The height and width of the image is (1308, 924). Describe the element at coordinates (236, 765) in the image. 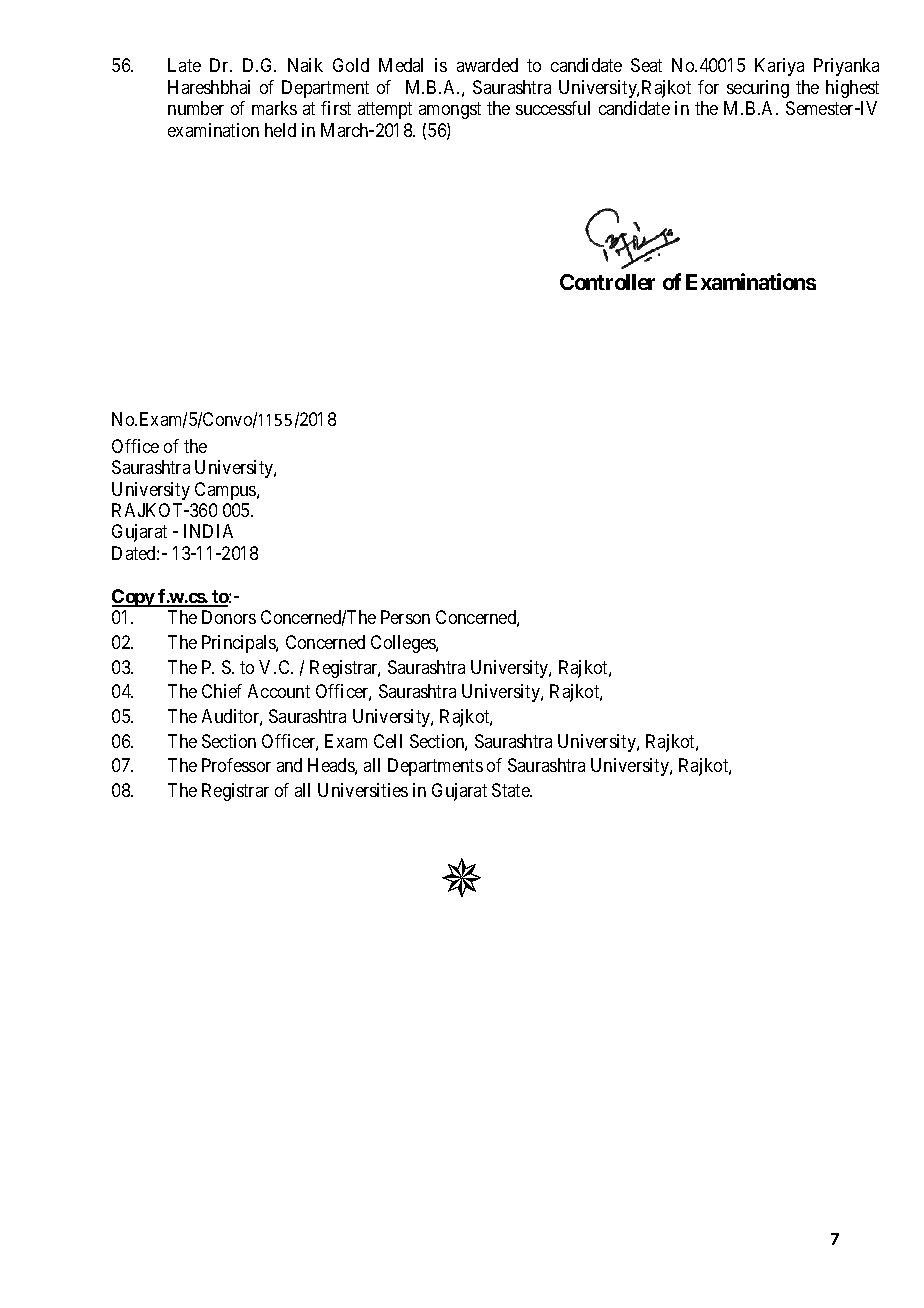

I see `Professor` at that location.
